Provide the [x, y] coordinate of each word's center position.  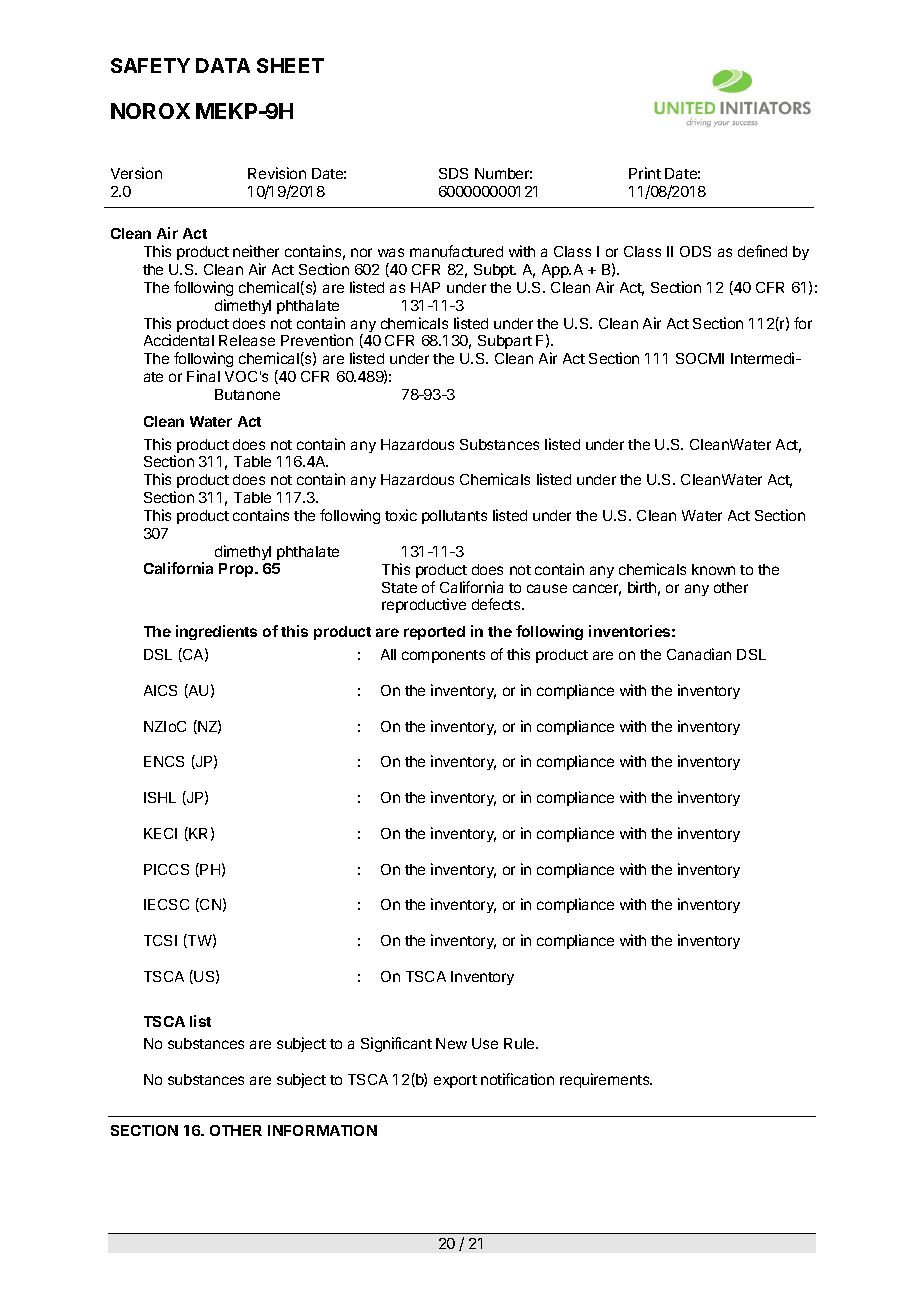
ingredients [216, 632]
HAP [425, 287]
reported [434, 633]
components [443, 656]
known [713, 569]
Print [645, 173]
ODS [695, 251]
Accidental [179, 340]
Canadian [699, 654]
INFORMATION [322, 1130]
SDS [453, 173]
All [388, 654]
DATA [223, 65]
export [455, 1081]
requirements [606, 1080]
